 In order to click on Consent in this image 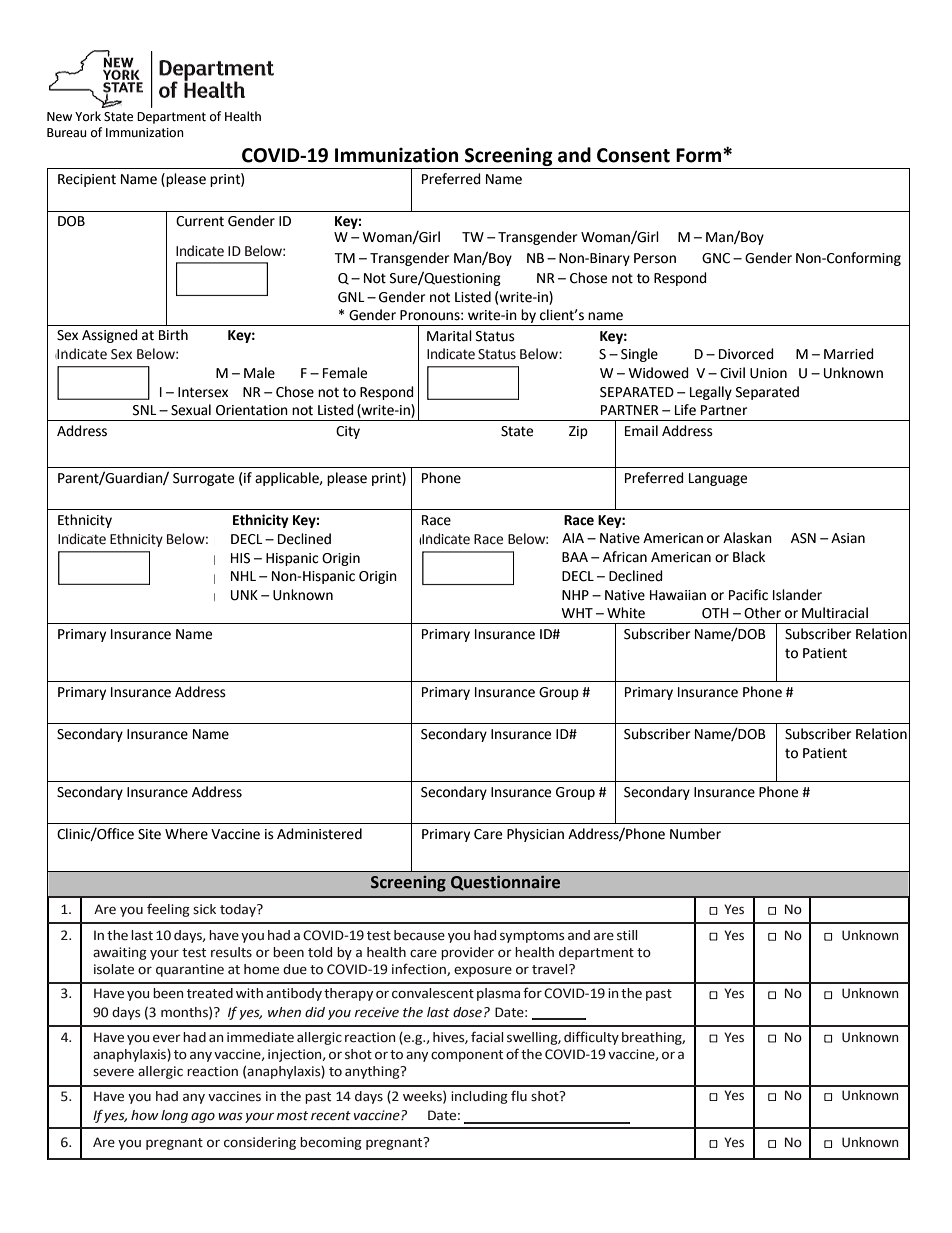, I will do `click(633, 155)`.
